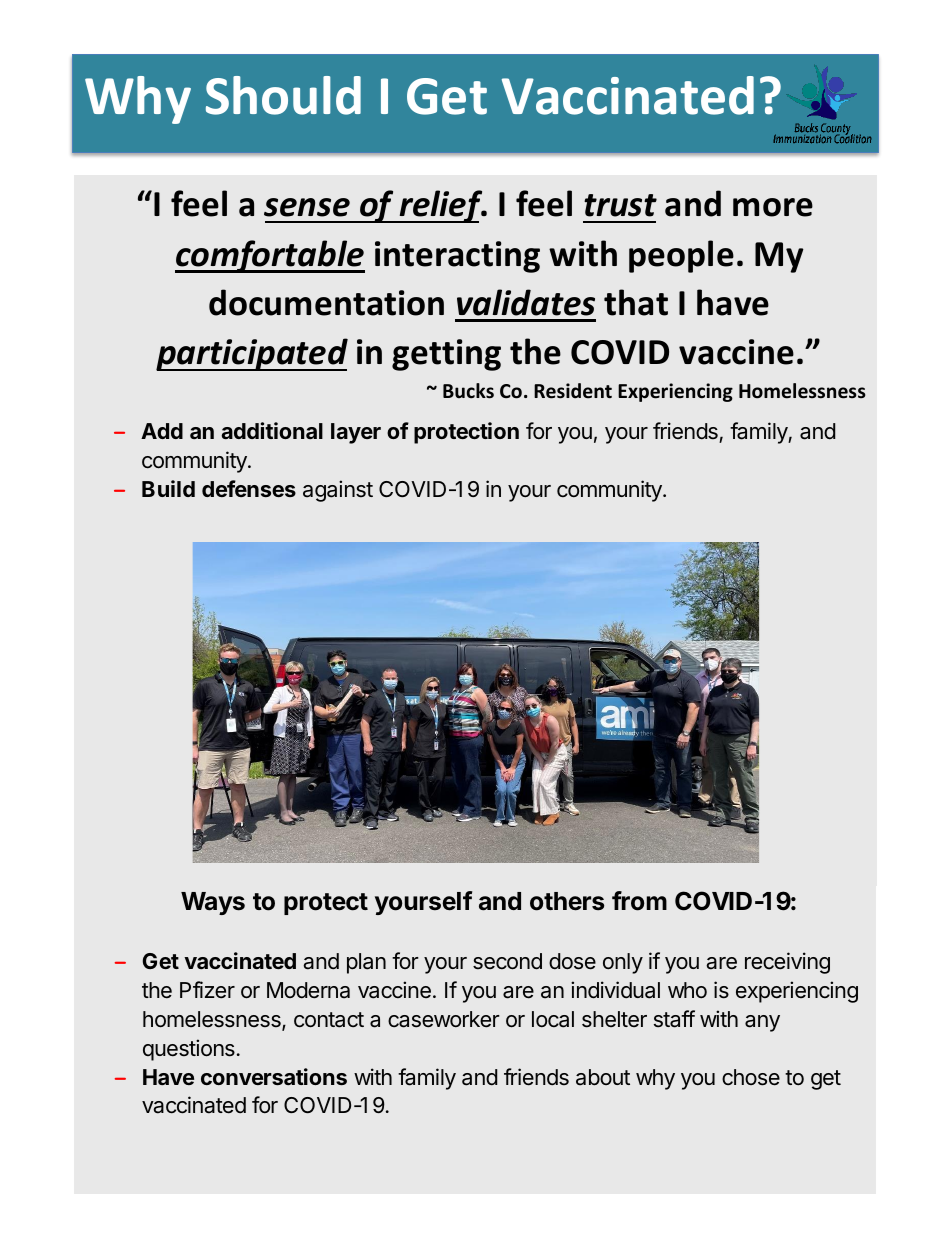 Image resolution: width=952 pixels, height=1233 pixels. I want to click on Should, so click(283, 95).
